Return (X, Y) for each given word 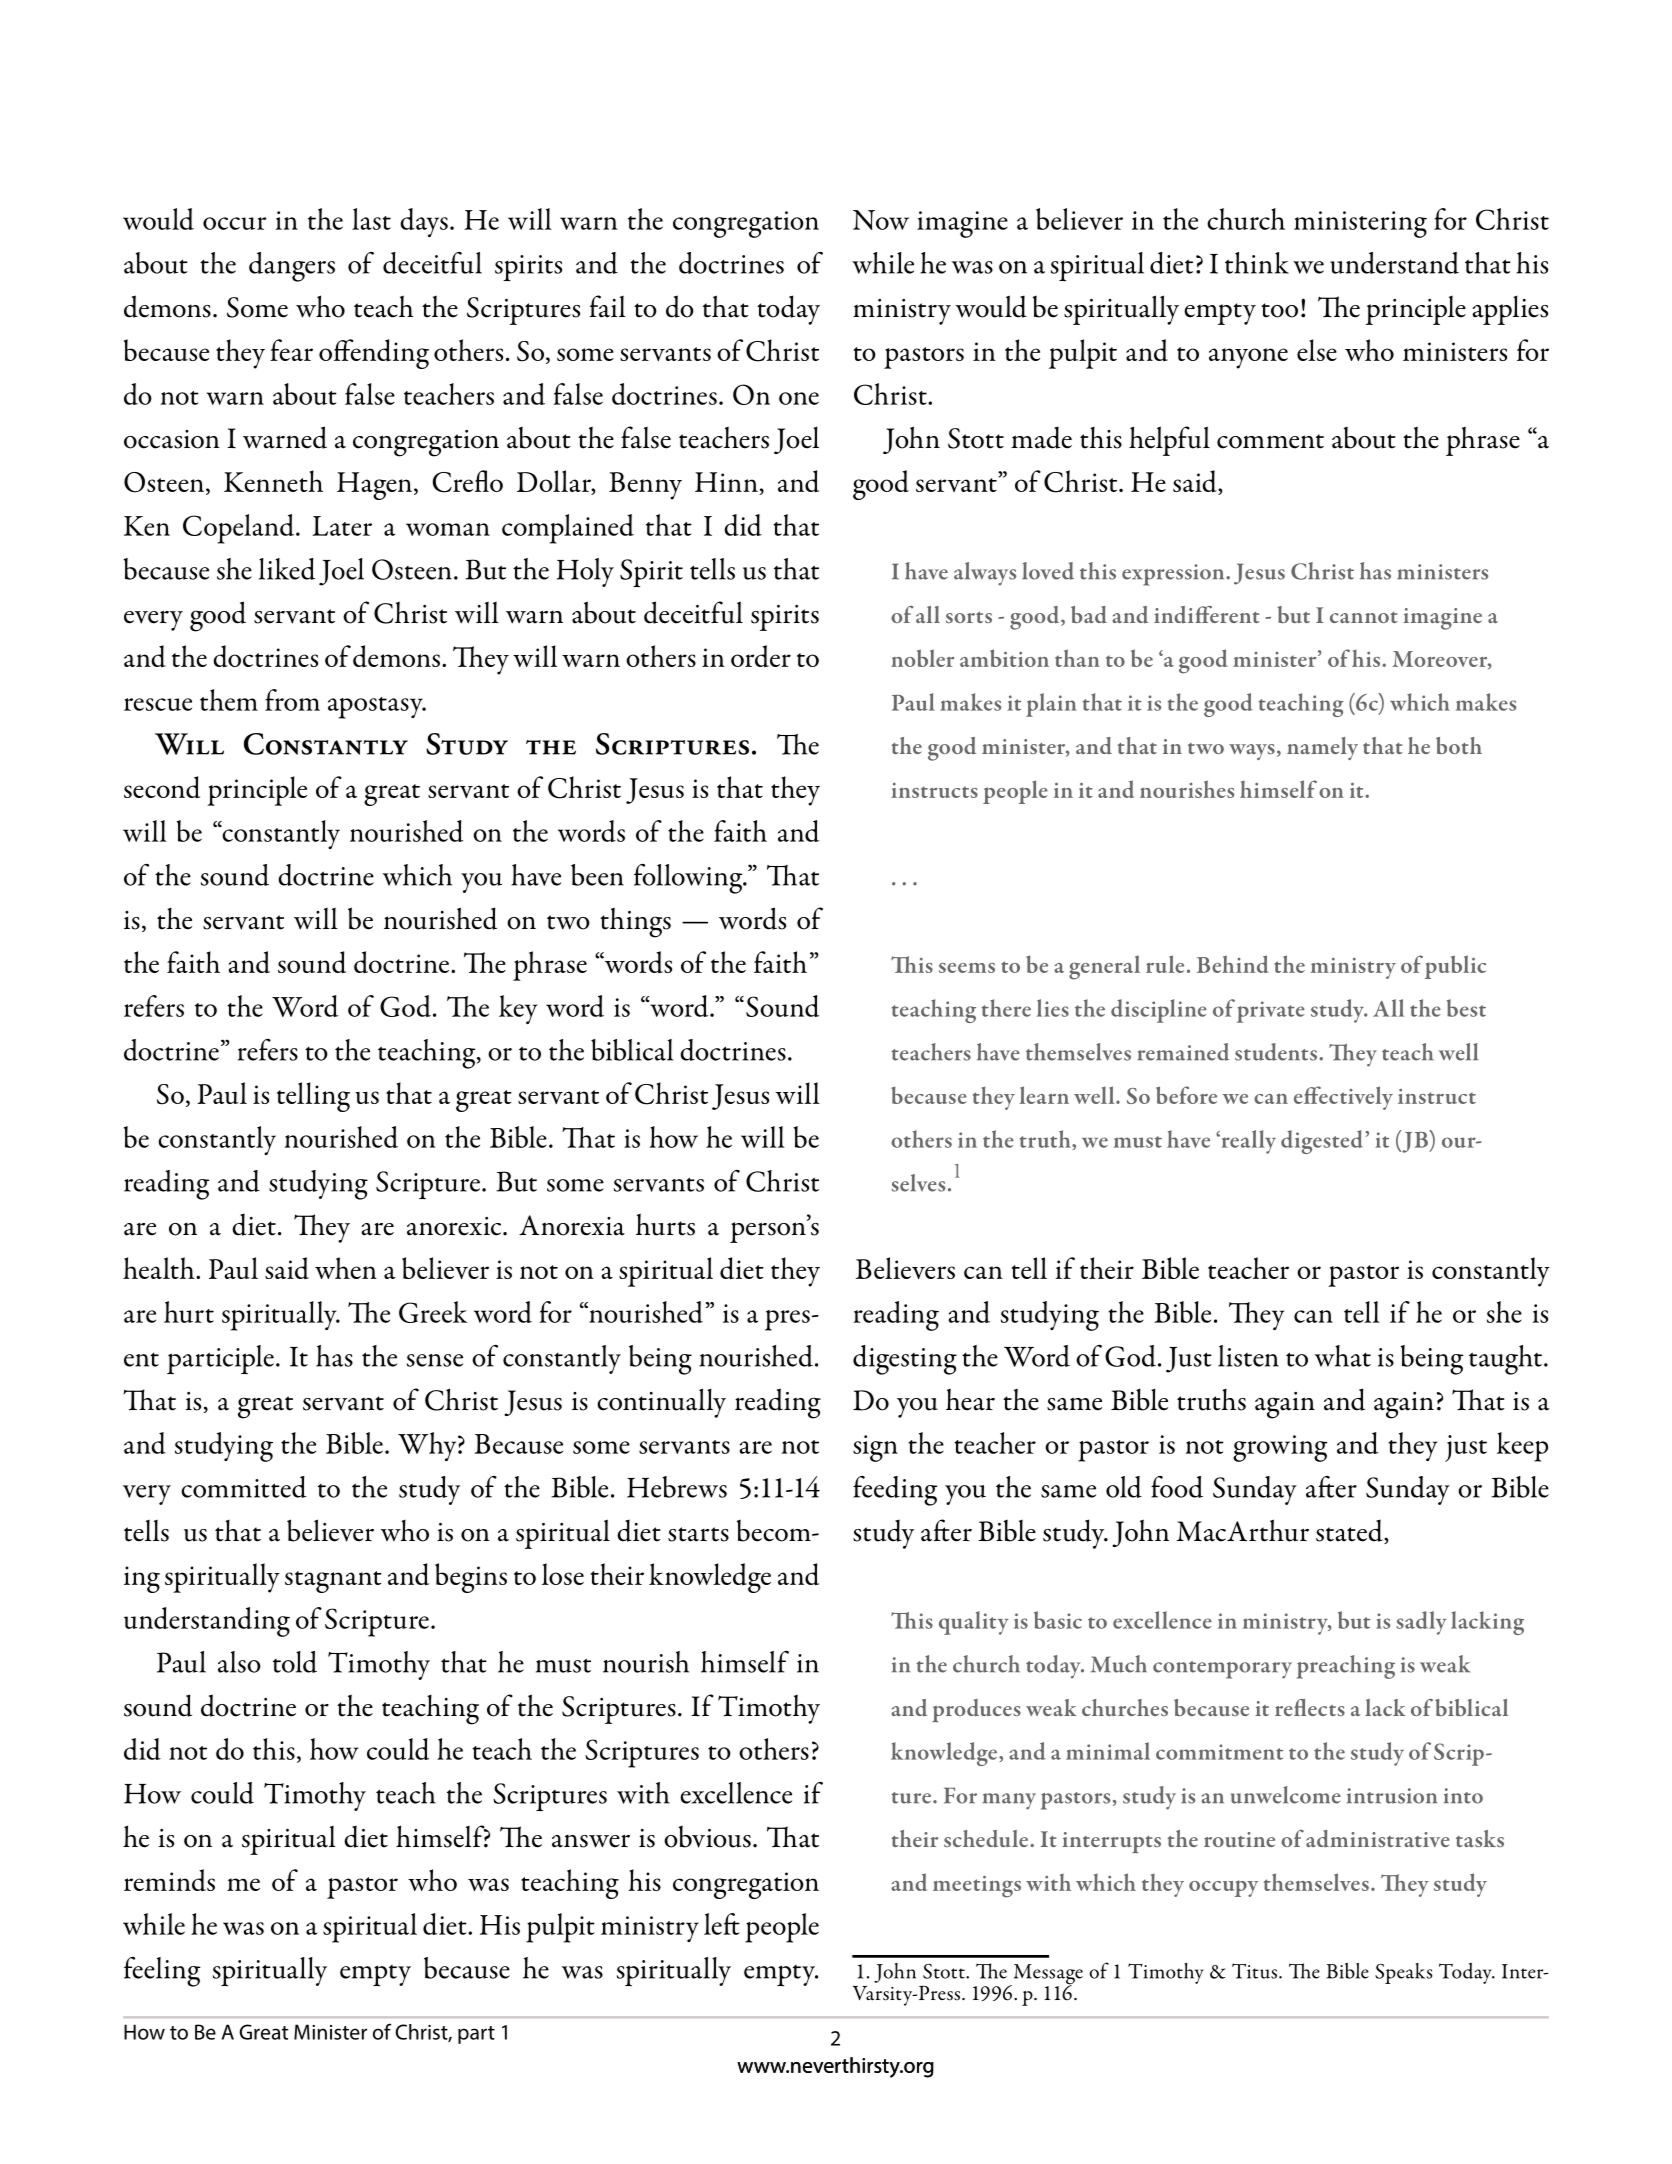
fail (608, 306)
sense (435, 1360)
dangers (292, 267)
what (1343, 1356)
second (162, 787)
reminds (169, 1880)
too (1279, 310)
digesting (905, 1360)
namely (1322, 748)
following (689, 879)
